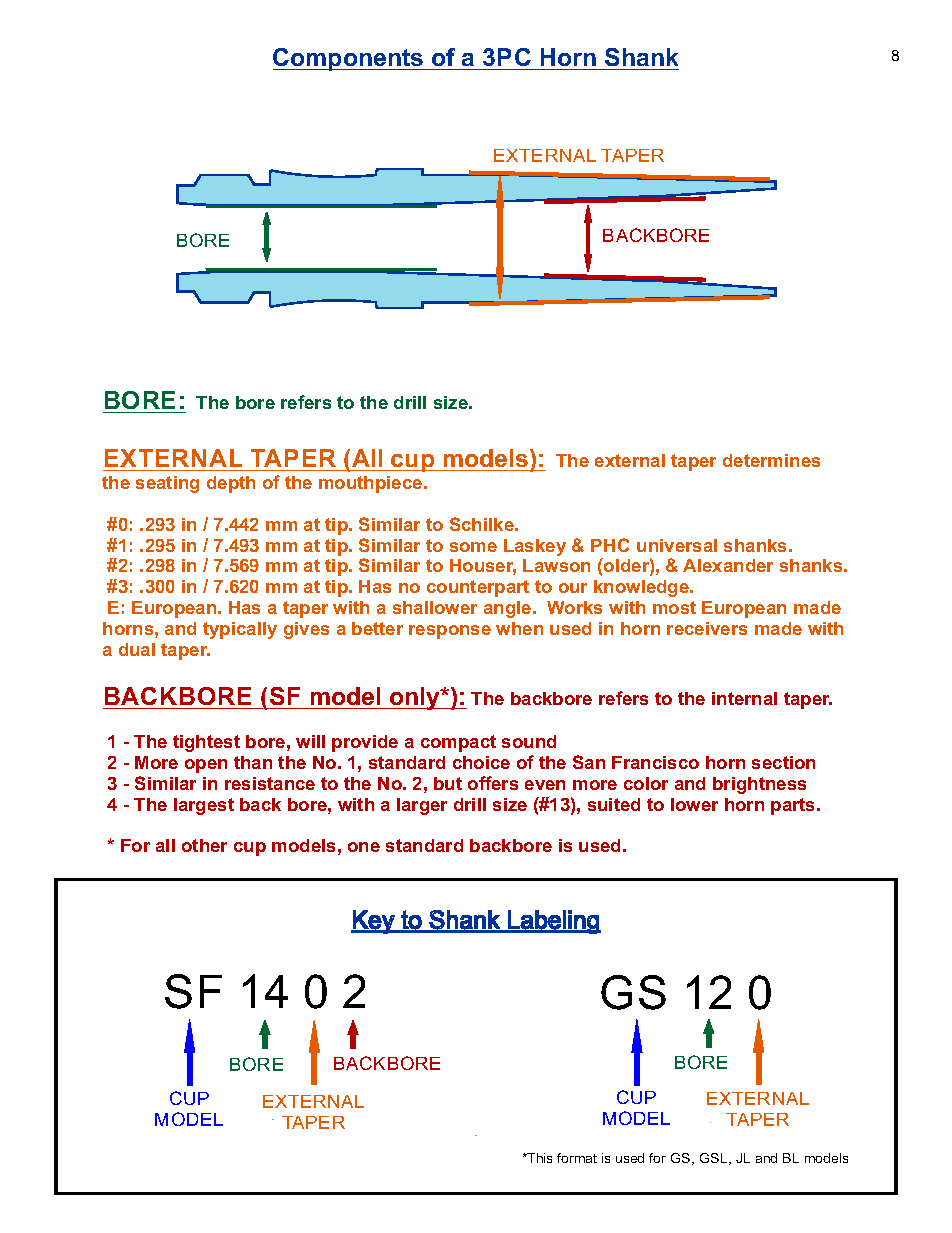  I want to click on universal, so click(677, 545).
